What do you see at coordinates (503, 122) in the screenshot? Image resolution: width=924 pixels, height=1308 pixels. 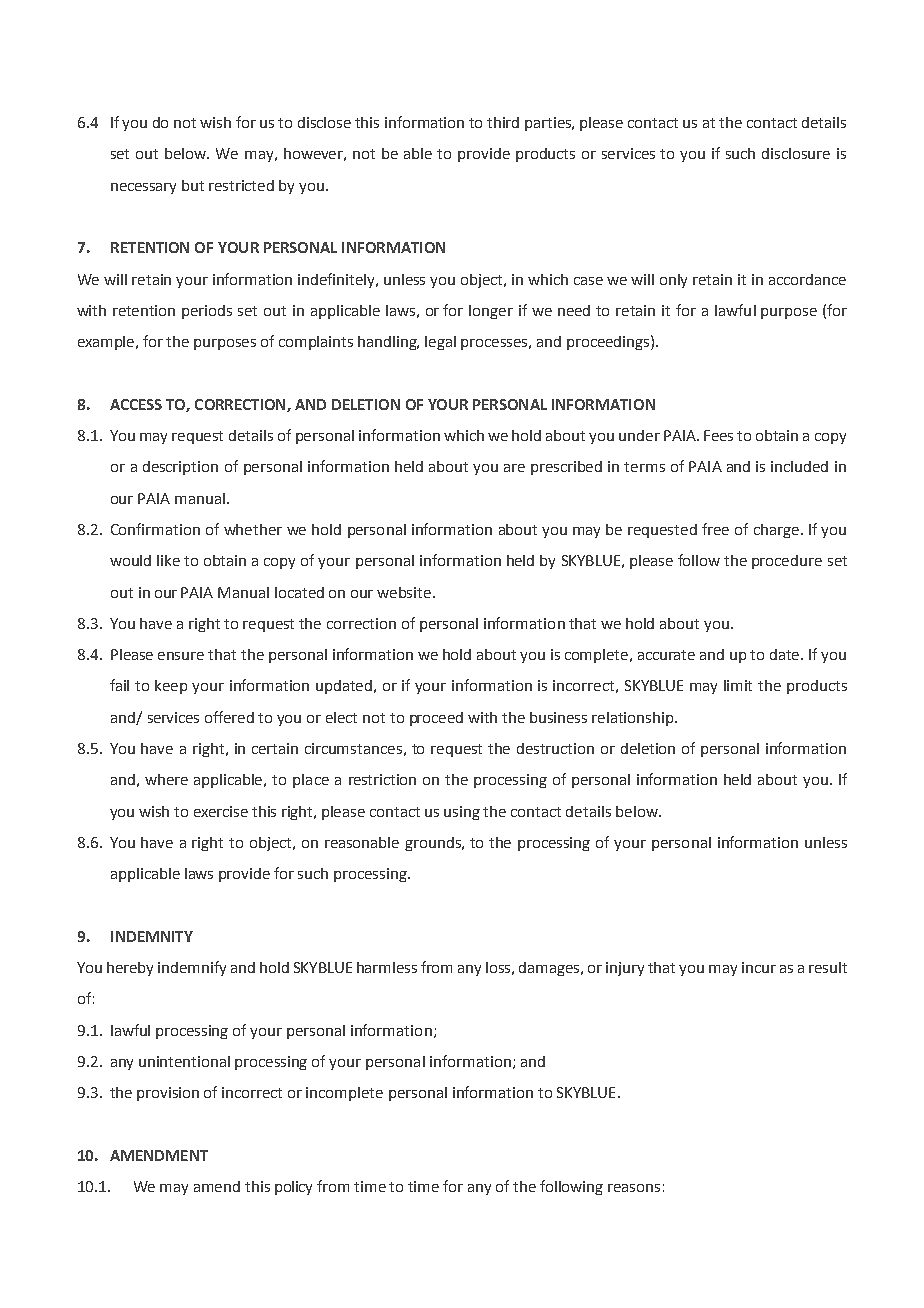 I see `third` at bounding box center [503, 122].
